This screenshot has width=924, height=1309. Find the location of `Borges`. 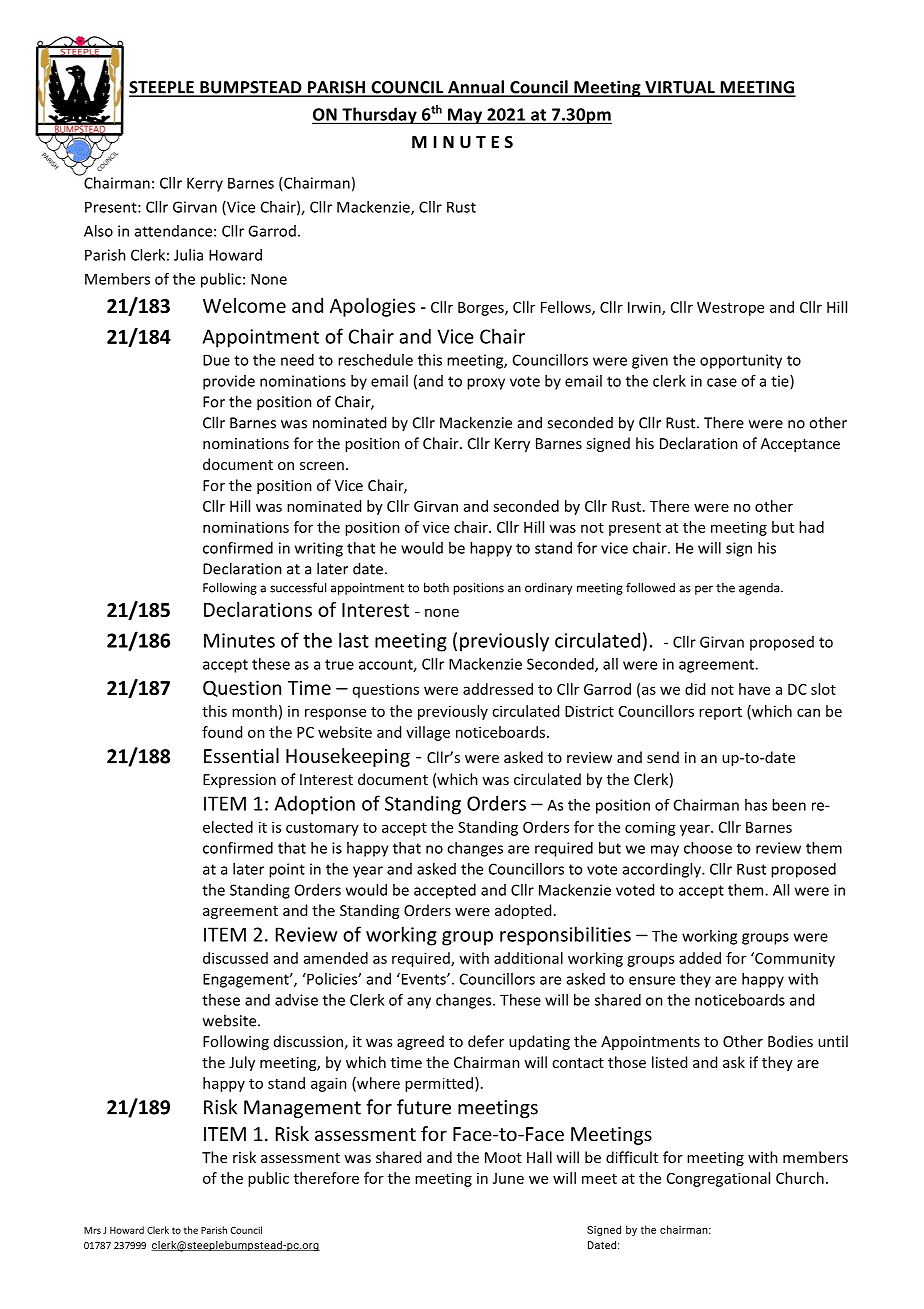

Borges is located at coordinates (482, 309).
